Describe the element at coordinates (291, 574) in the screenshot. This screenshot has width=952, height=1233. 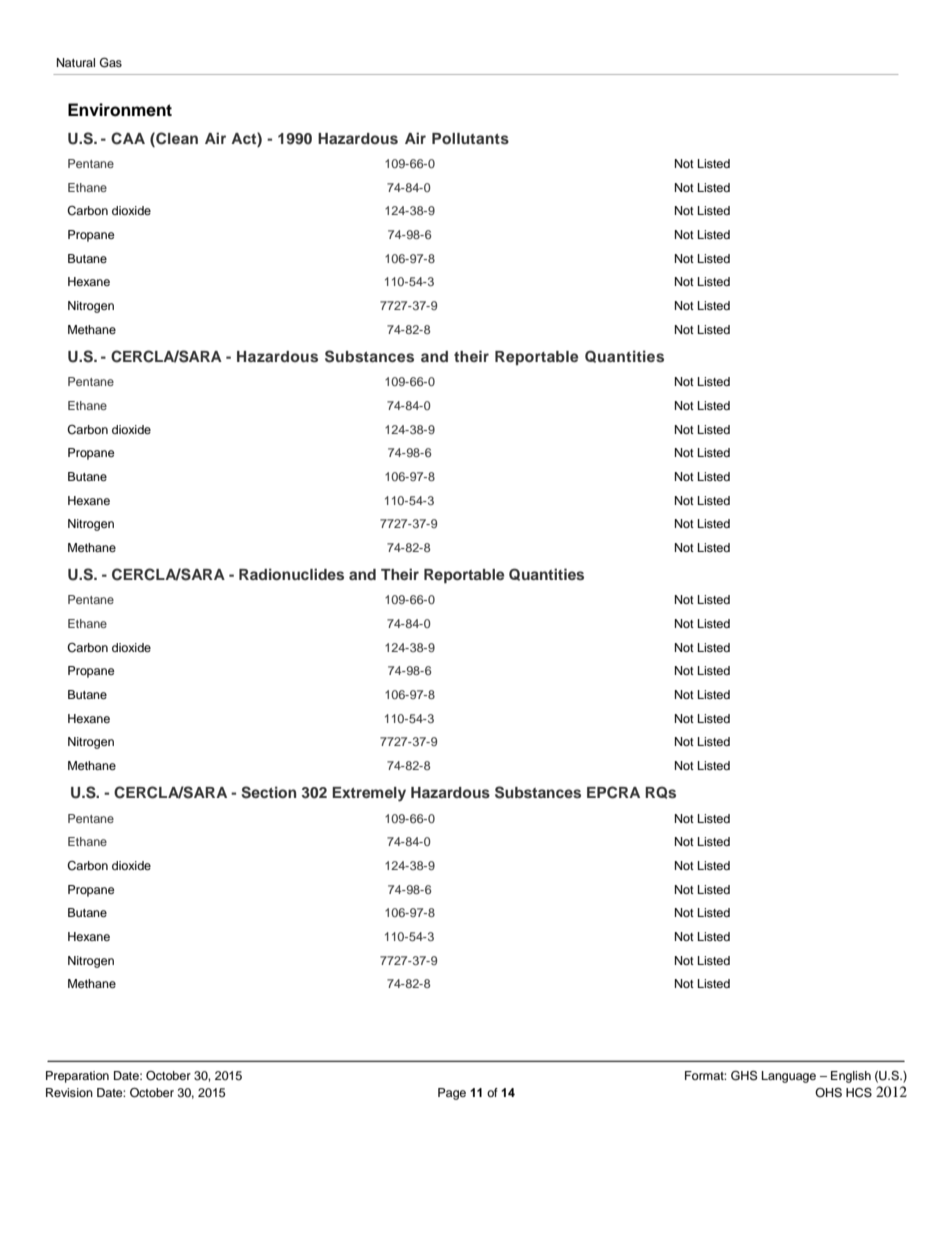
I see `Radionuclides` at that location.
